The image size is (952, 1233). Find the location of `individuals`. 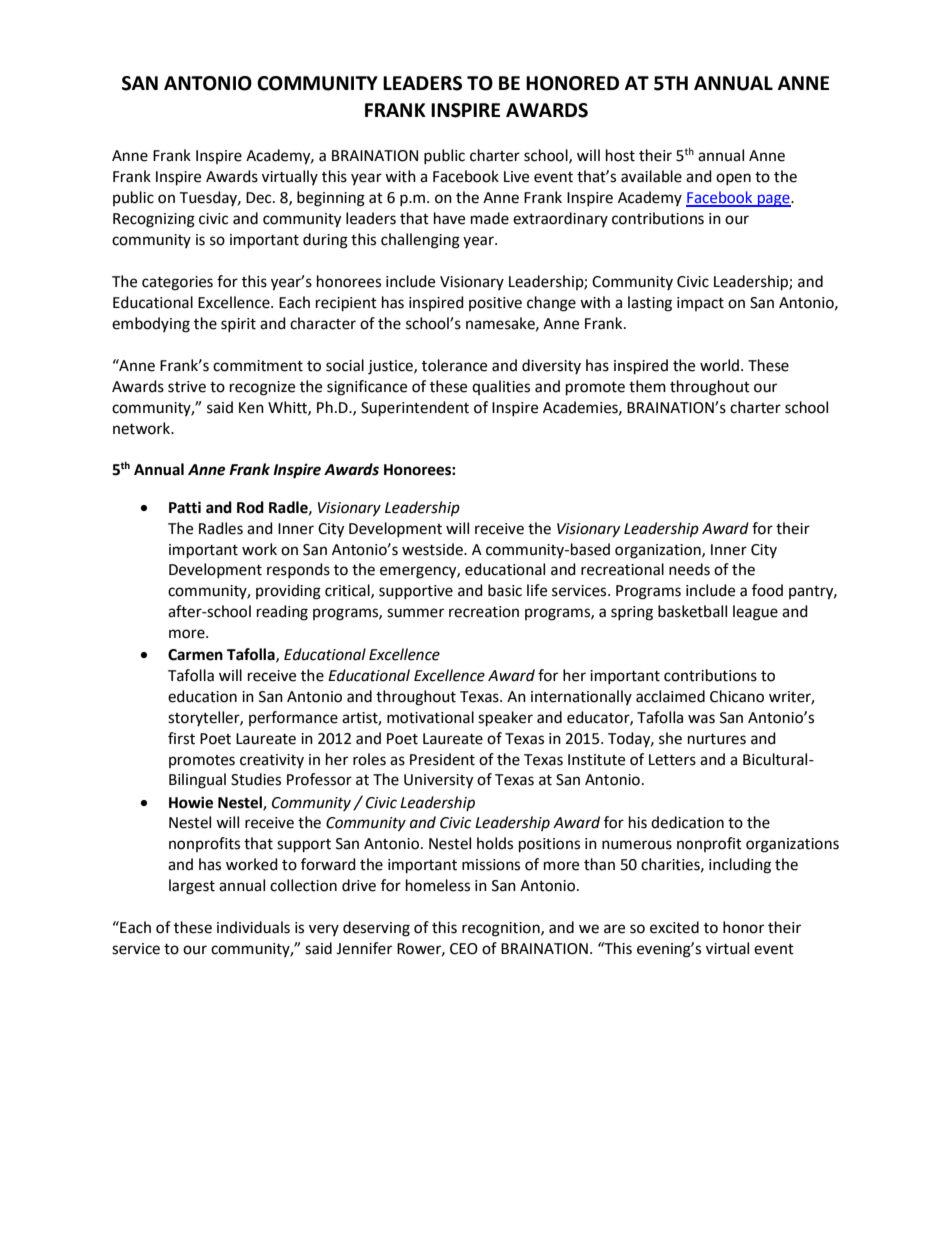

individuals is located at coordinates (253, 927).
